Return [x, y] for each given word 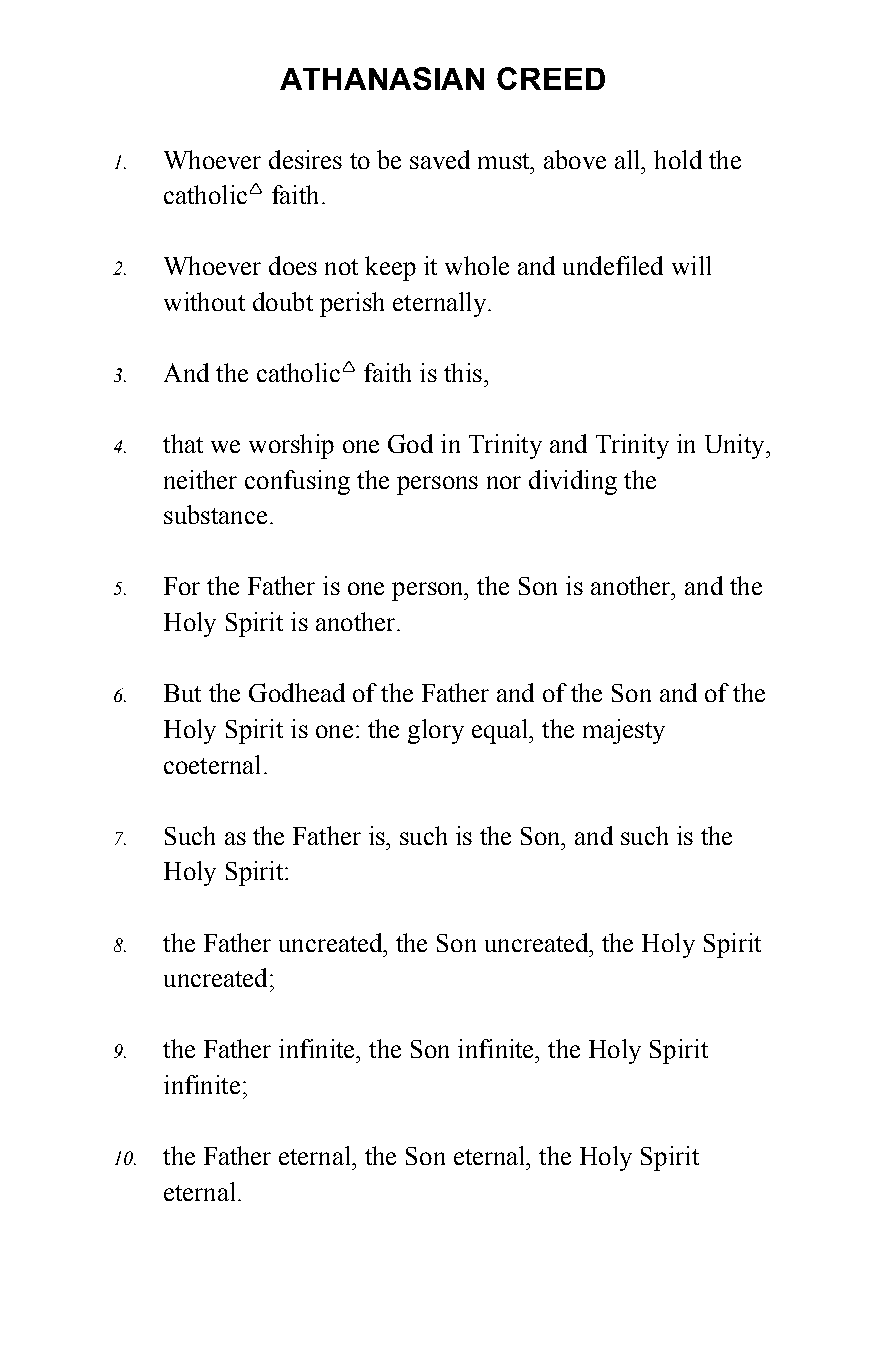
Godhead [297, 692]
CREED [551, 78]
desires [305, 159]
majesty [624, 731]
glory [436, 731]
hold [678, 159]
